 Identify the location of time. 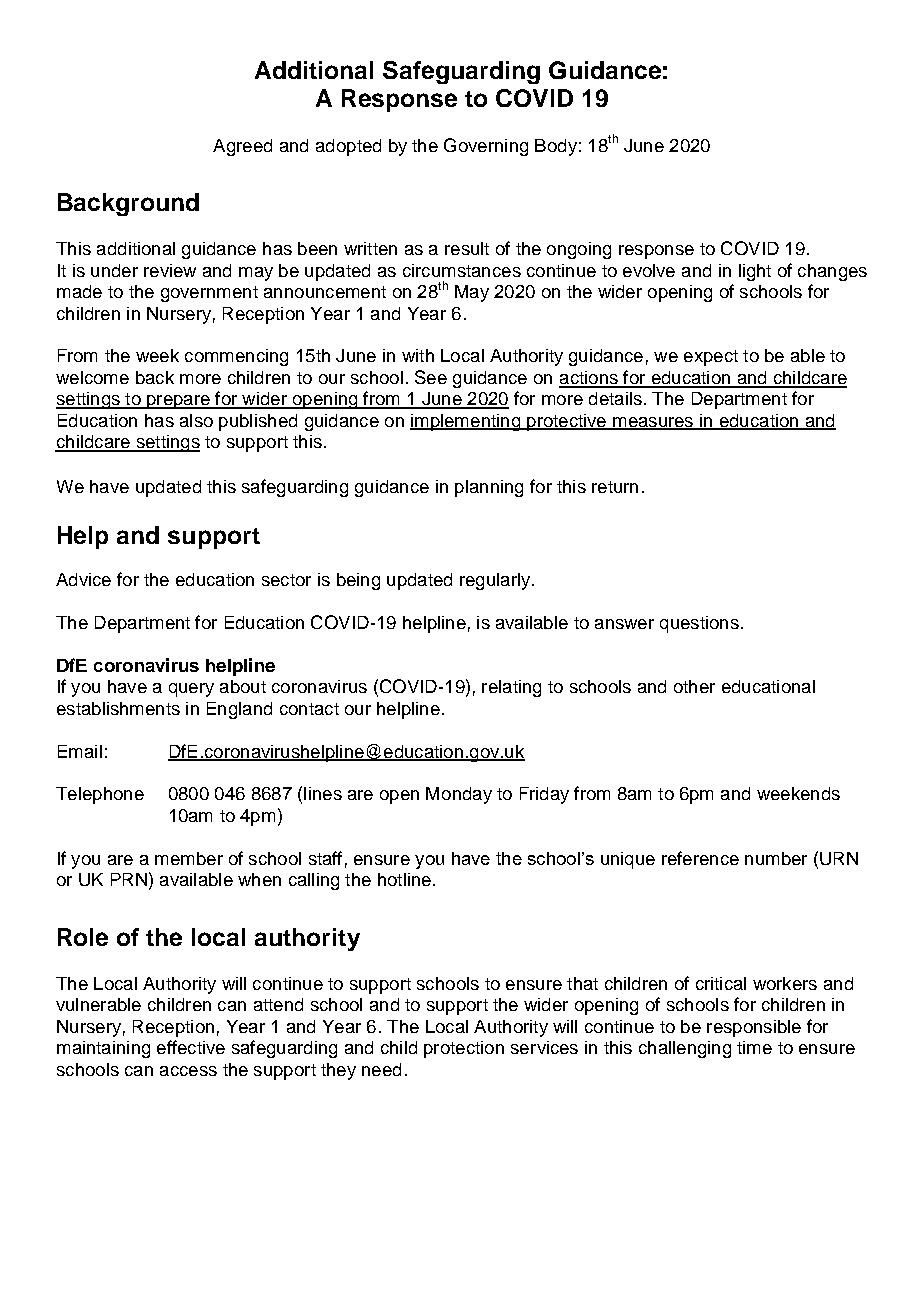
(754, 1047).
